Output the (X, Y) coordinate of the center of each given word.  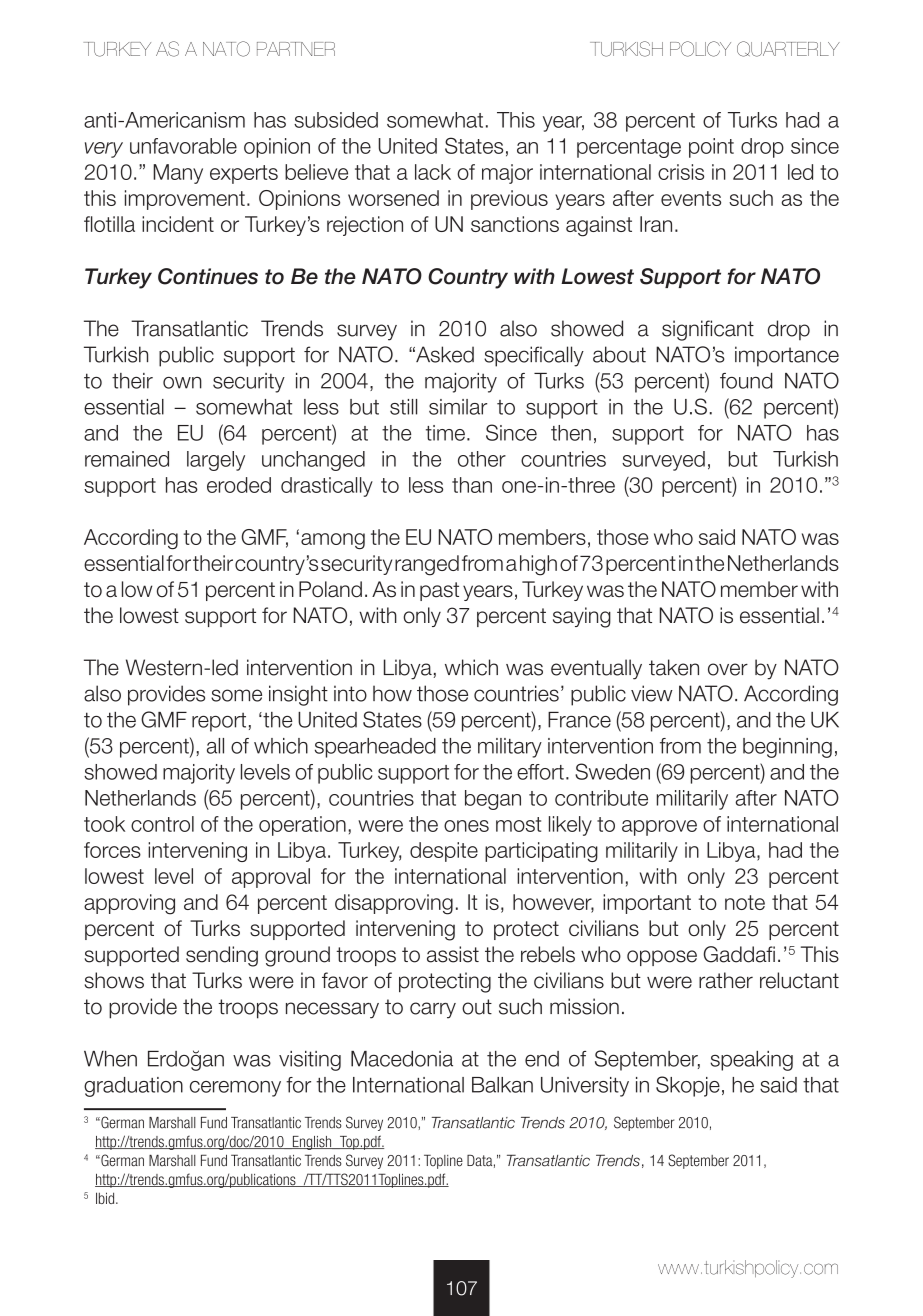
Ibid (106, 1198)
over (728, 669)
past (439, 591)
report (219, 722)
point (711, 148)
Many (178, 174)
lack (433, 172)
